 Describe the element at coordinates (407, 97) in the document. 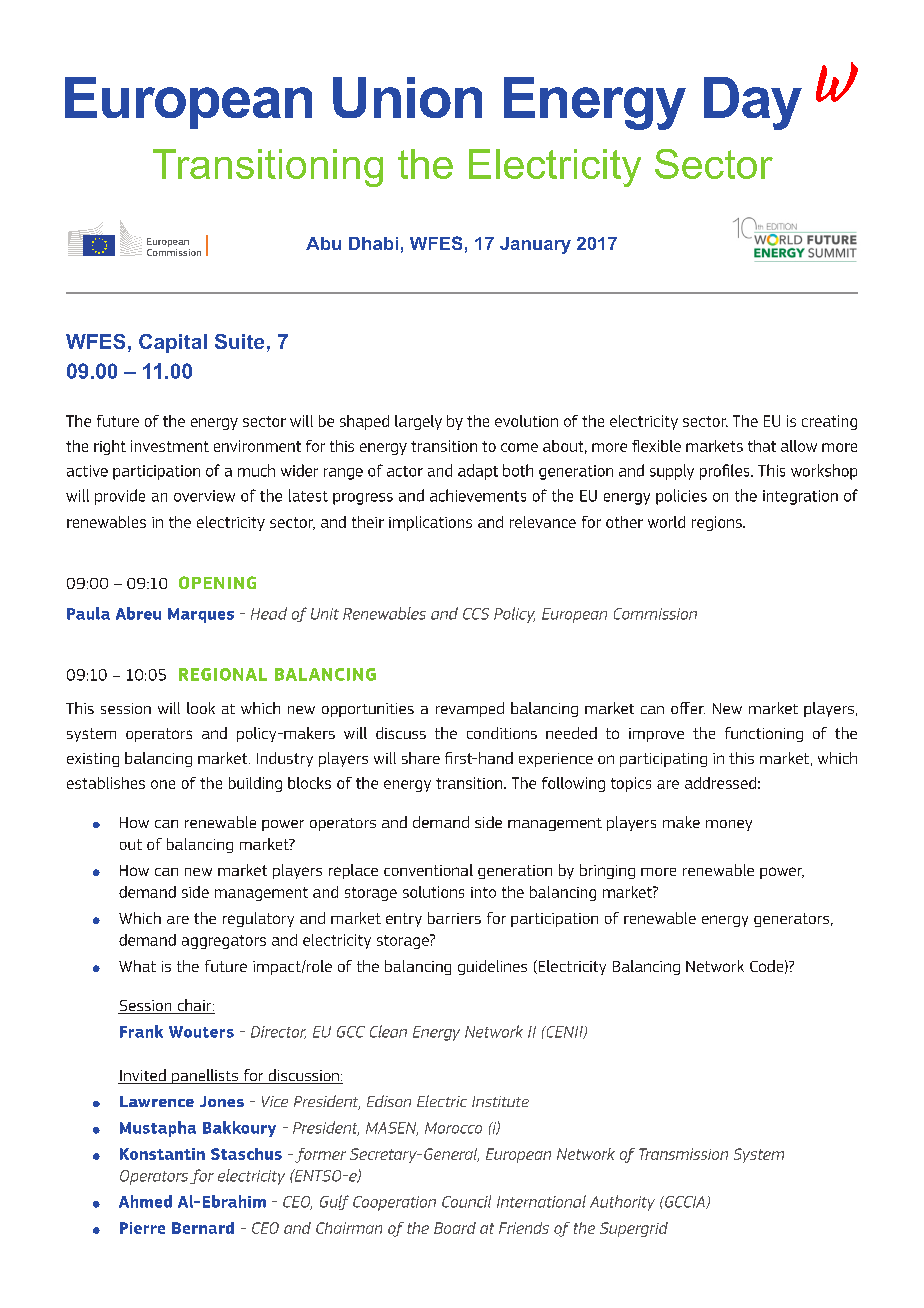

I see `Union` at that location.
